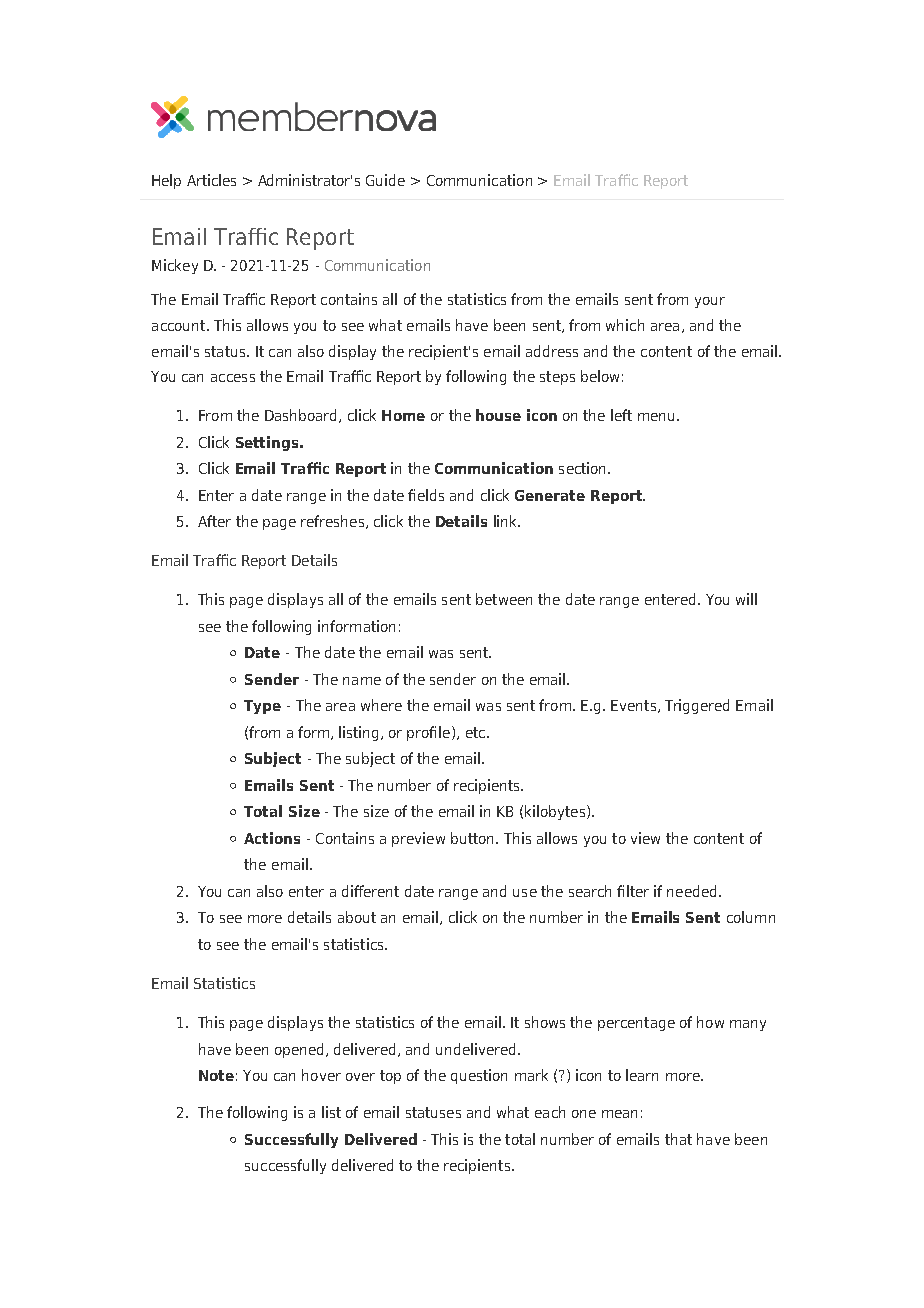  Describe the element at coordinates (216, 1075) in the screenshot. I see `Note` at that location.
